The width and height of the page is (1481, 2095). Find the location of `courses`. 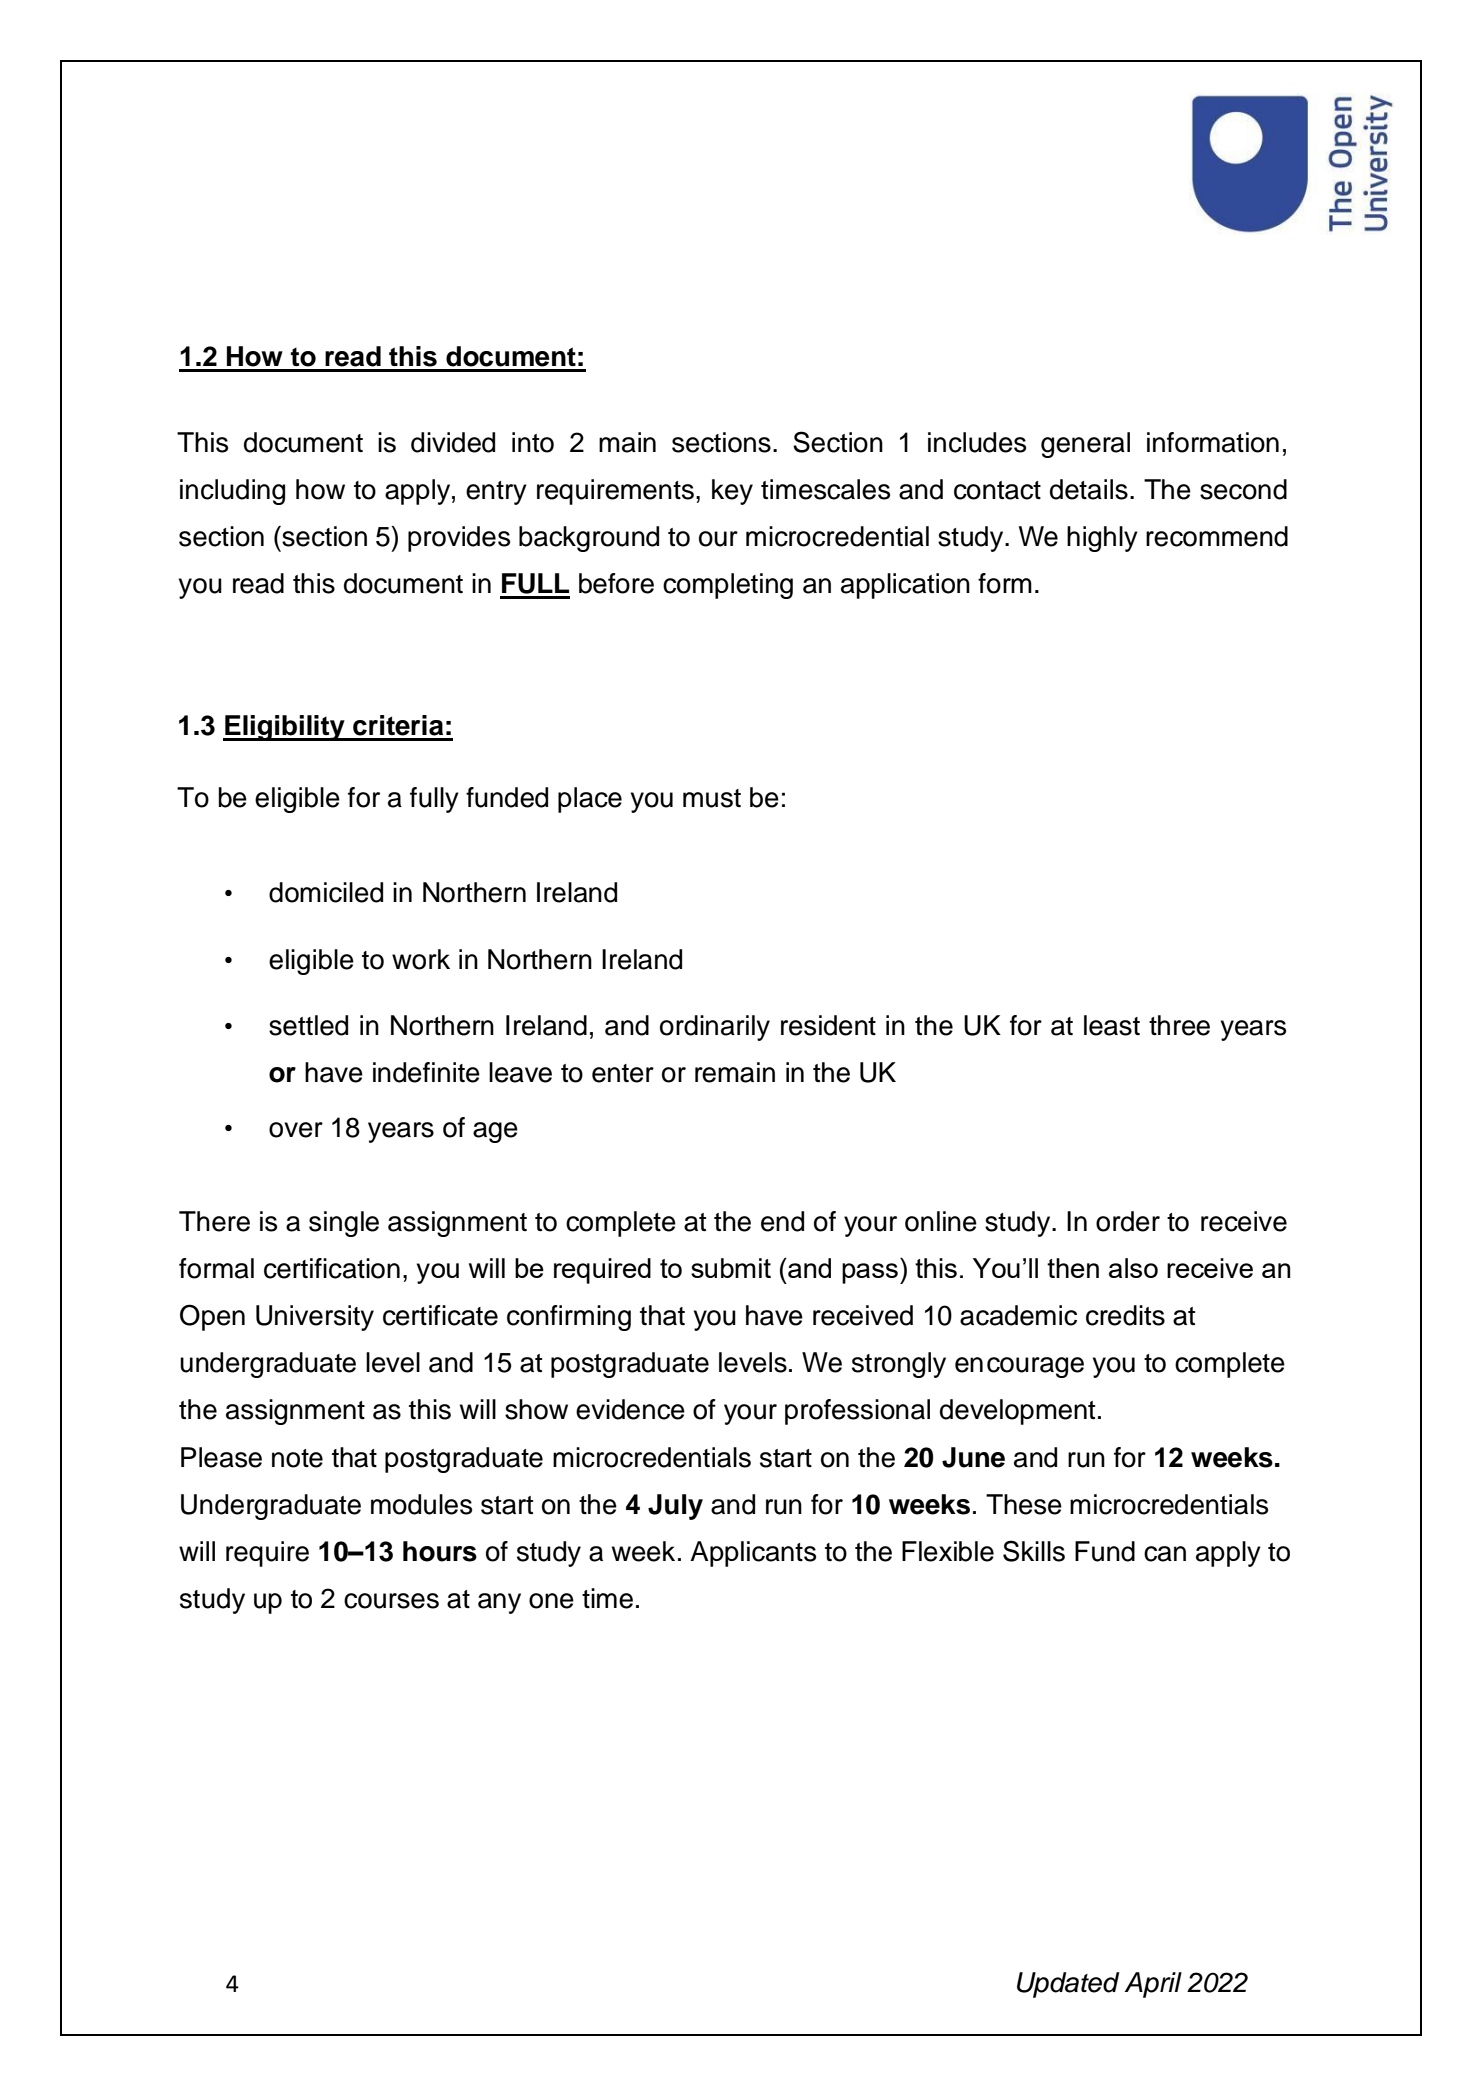

courses is located at coordinates (391, 1601).
